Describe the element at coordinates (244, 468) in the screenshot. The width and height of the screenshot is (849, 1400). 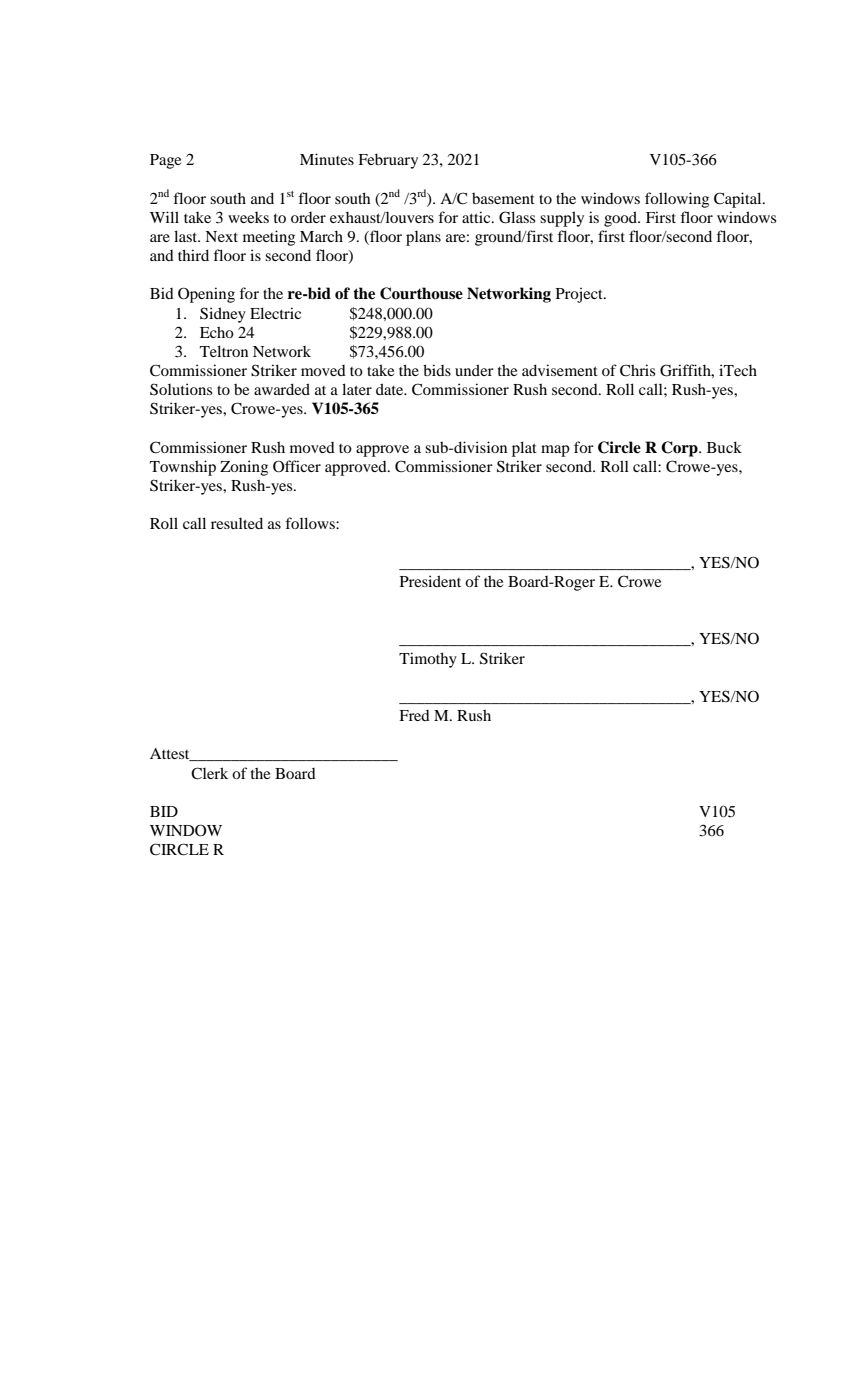
I see `Zoning` at that location.
